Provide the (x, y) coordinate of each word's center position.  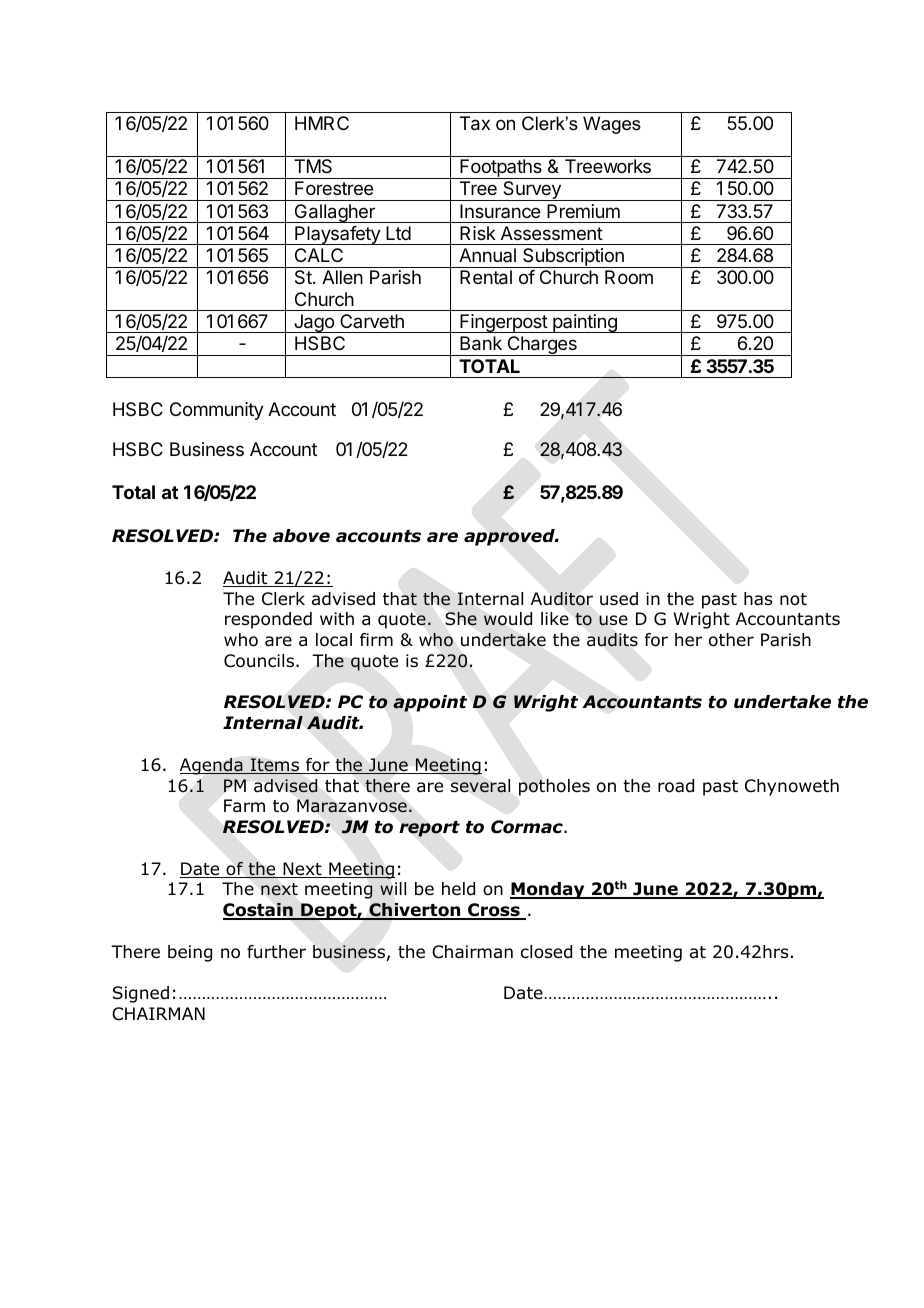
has (758, 599)
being (190, 953)
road (676, 786)
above (301, 536)
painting (585, 323)
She (461, 618)
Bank (481, 343)
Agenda (212, 766)
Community (217, 411)
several (480, 785)
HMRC (322, 123)
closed (546, 952)
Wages (612, 125)
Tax (475, 123)
